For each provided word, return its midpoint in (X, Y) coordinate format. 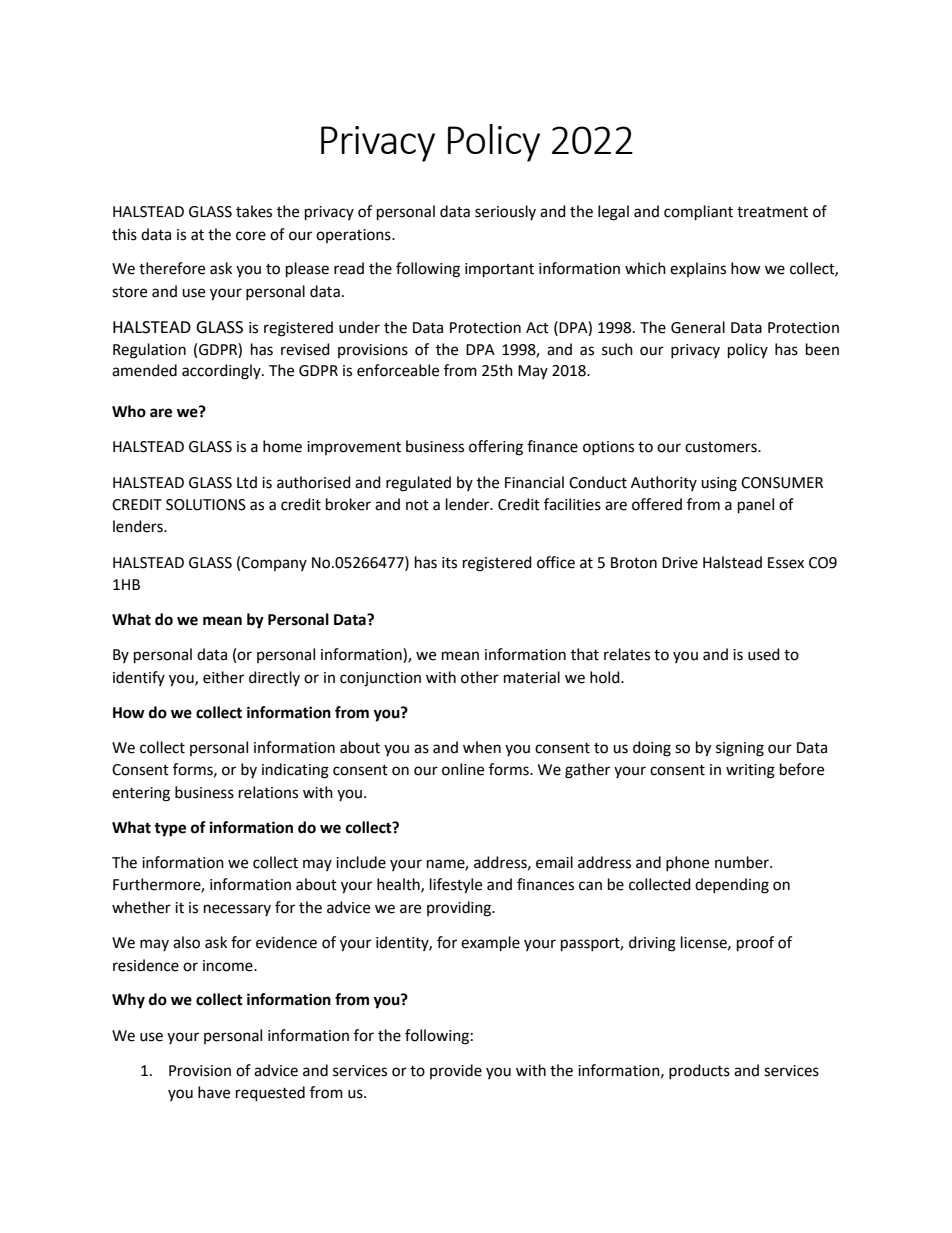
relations (268, 792)
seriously (505, 212)
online (463, 769)
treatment (772, 212)
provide (456, 1071)
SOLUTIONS (206, 505)
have (214, 1092)
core (251, 236)
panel (756, 506)
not (417, 505)
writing (750, 771)
